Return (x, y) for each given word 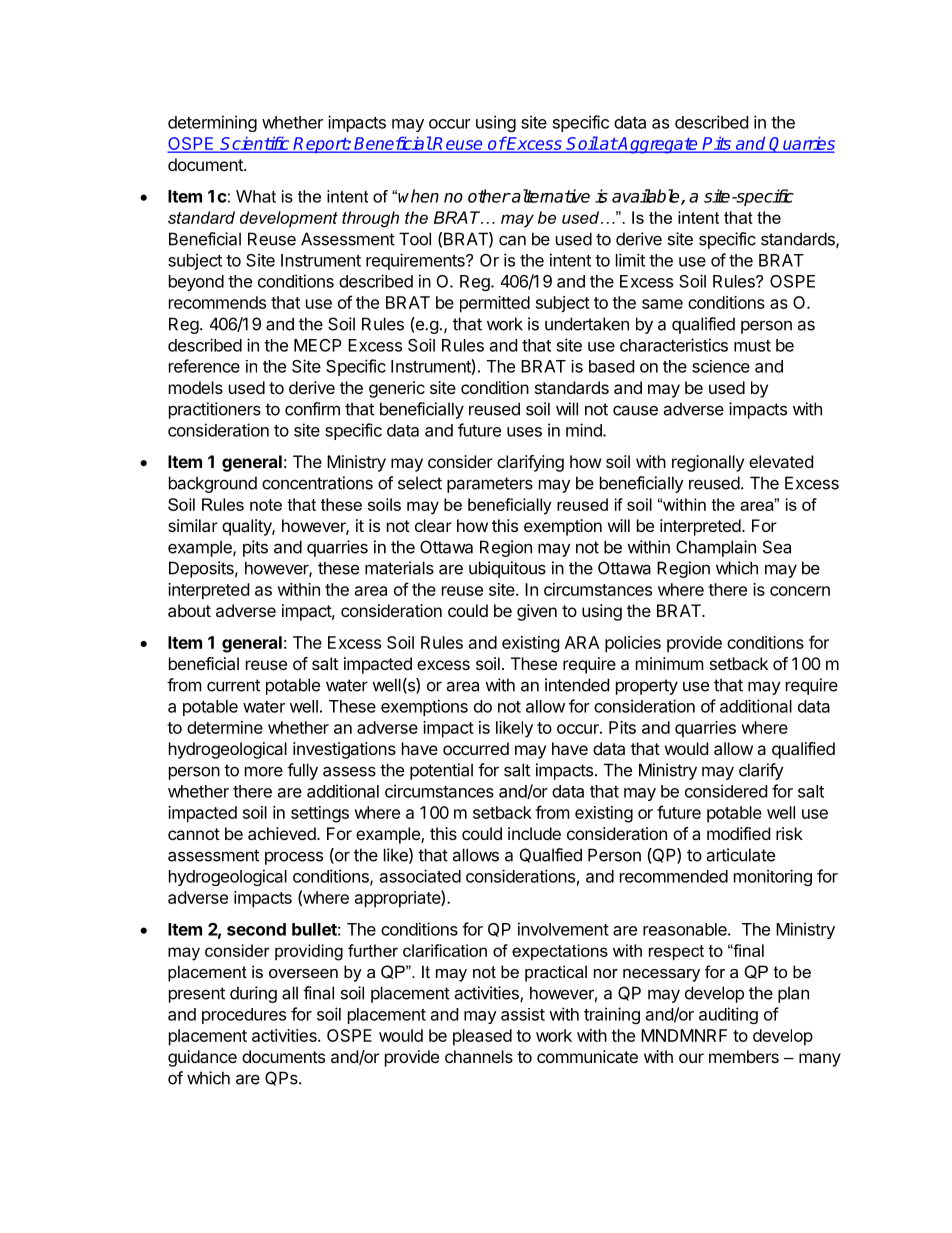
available (647, 197)
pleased (482, 1037)
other (489, 196)
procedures (244, 1016)
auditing (728, 1015)
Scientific (255, 144)
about (189, 610)
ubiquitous (507, 569)
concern (800, 591)
